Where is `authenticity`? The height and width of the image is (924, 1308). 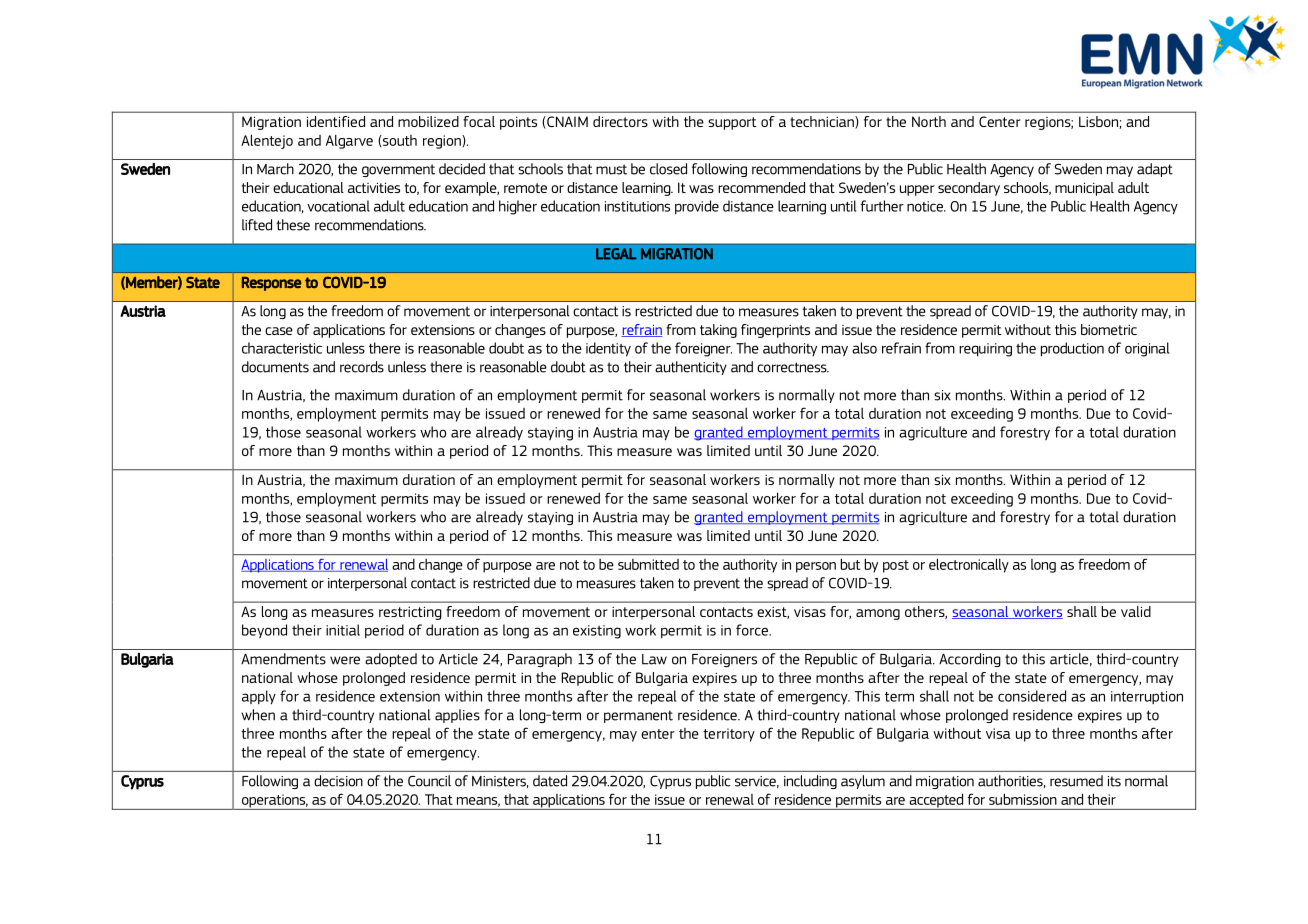 authenticity is located at coordinates (691, 368).
